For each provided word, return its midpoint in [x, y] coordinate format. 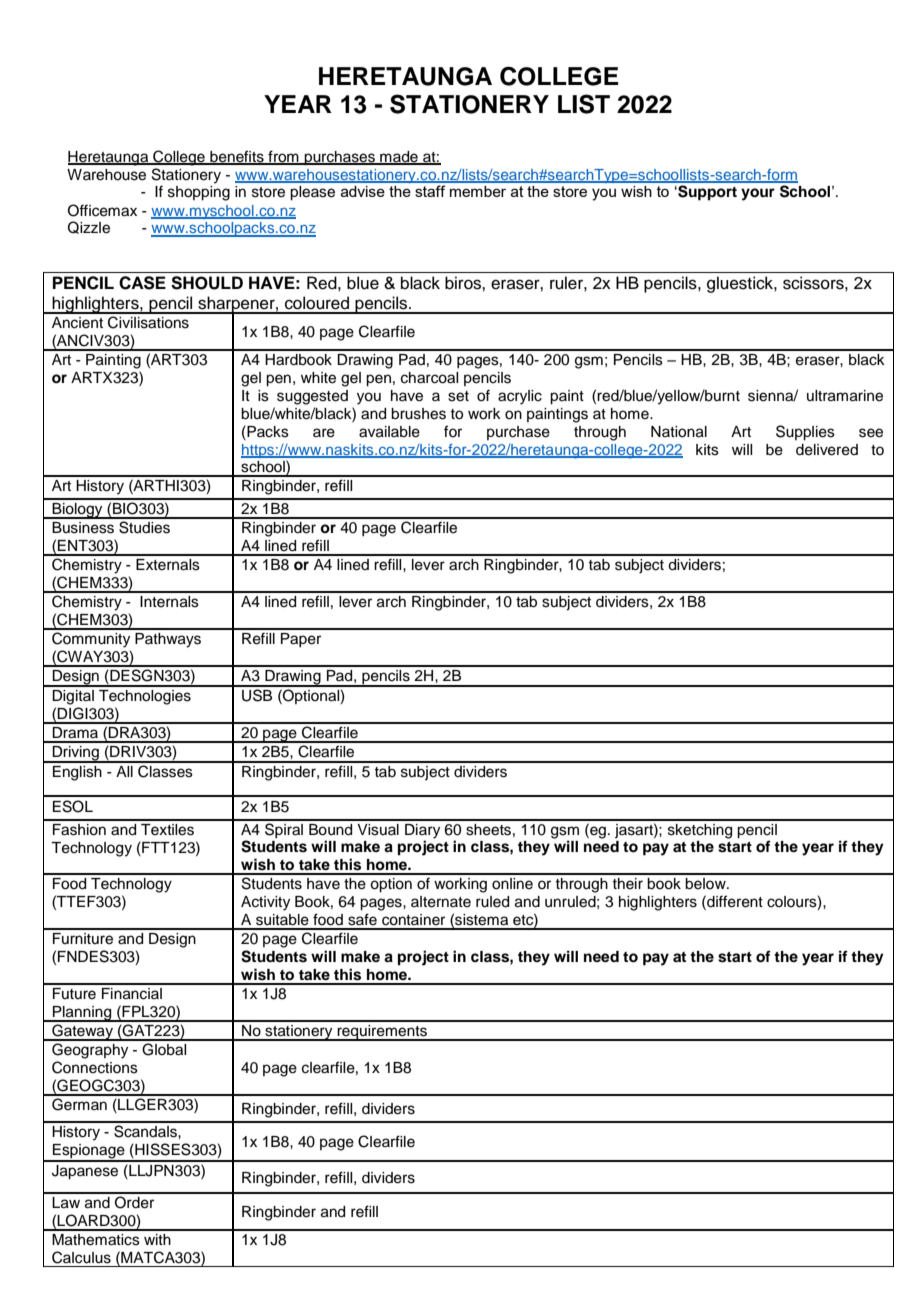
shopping [199, 193]
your [758, 194]
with [157, 1239]
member [478, 191]
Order [134, 1202]
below [706, 884]
